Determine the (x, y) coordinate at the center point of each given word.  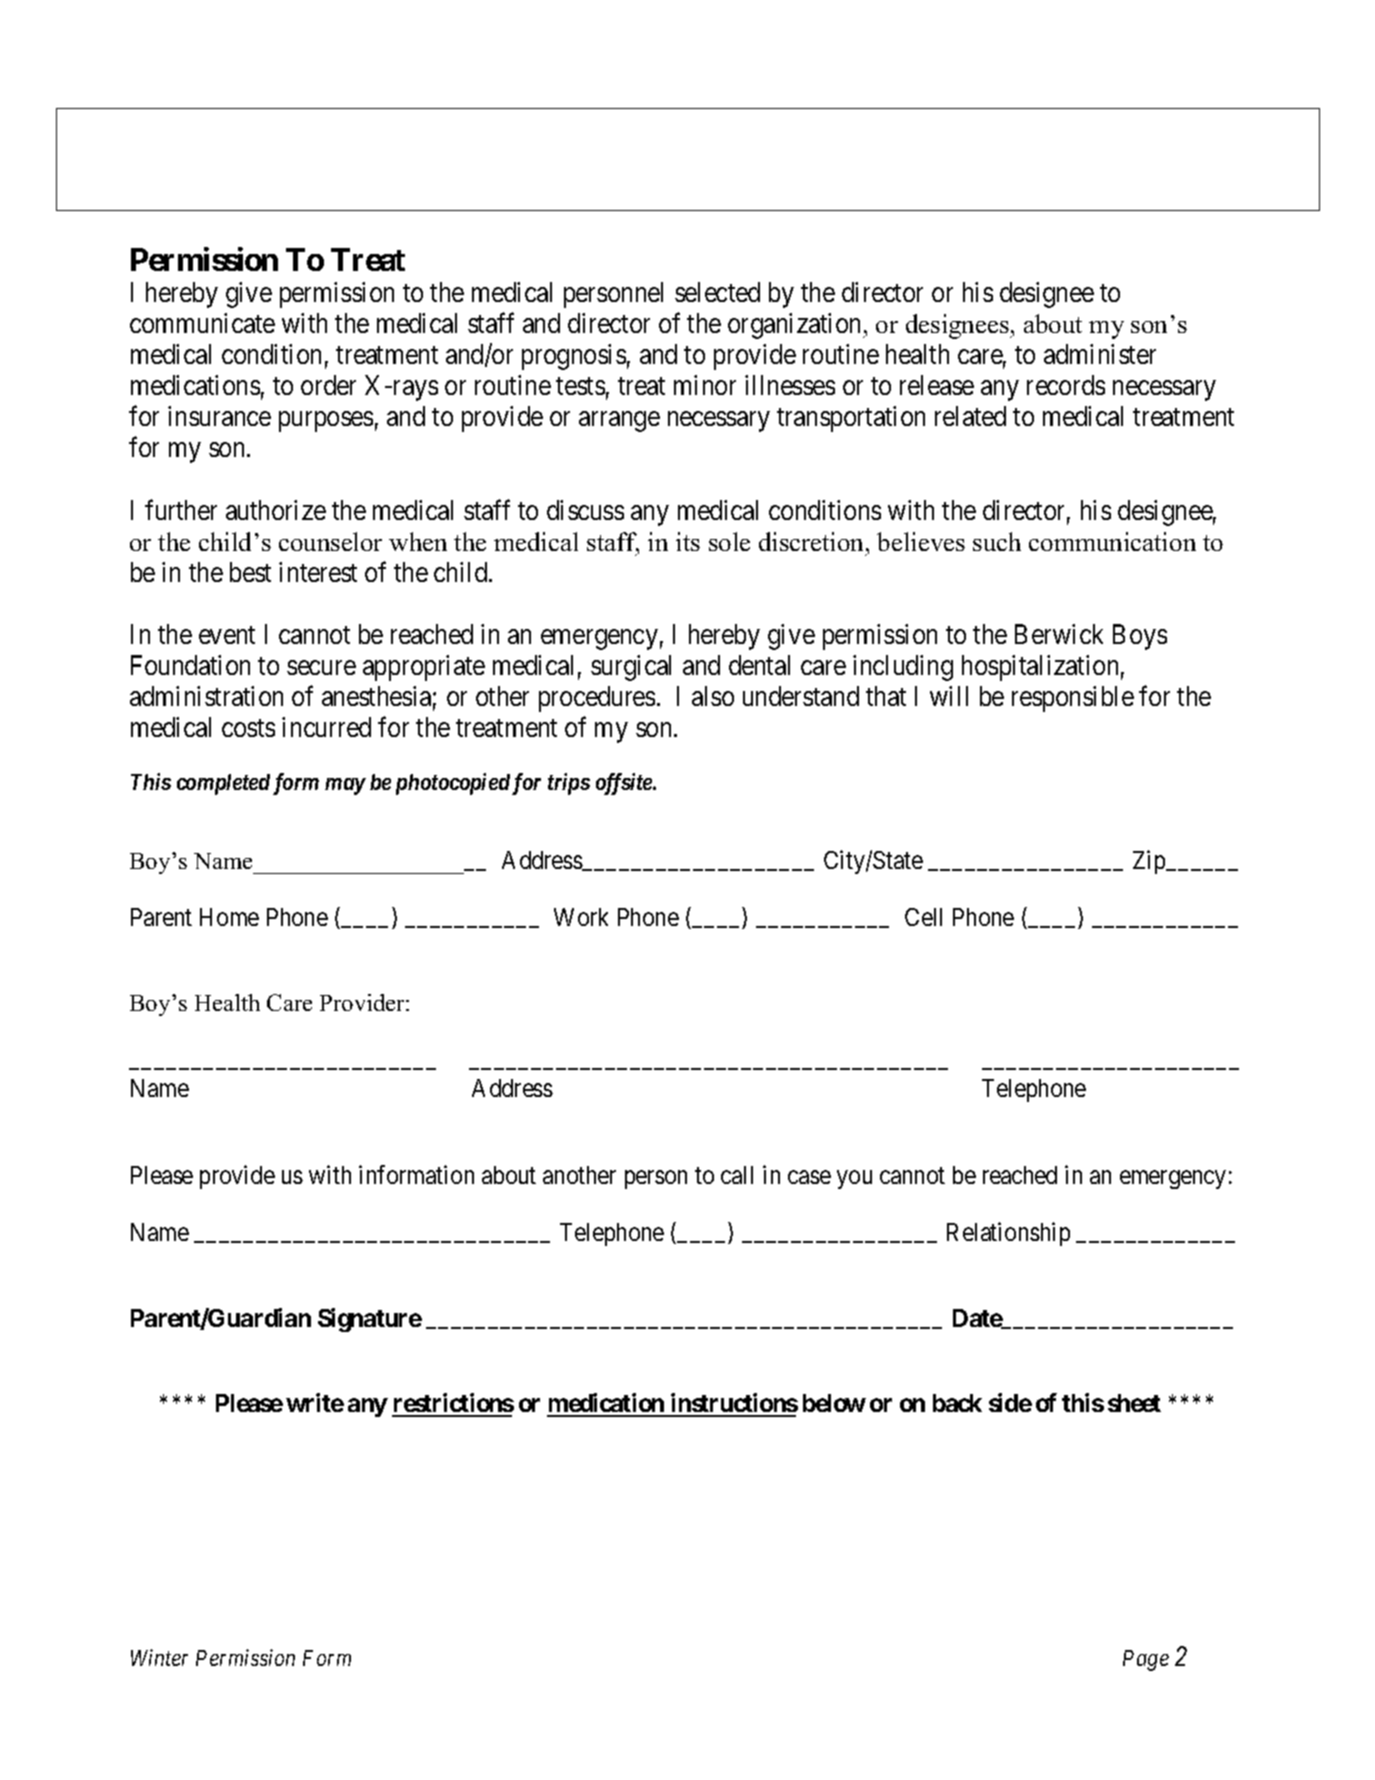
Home (229, 917)
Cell (923, 917)
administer (1100, 354)
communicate (202, 323)
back (957, 1403)
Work (581, 917)
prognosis (574, 357)
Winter (159, 1658)
